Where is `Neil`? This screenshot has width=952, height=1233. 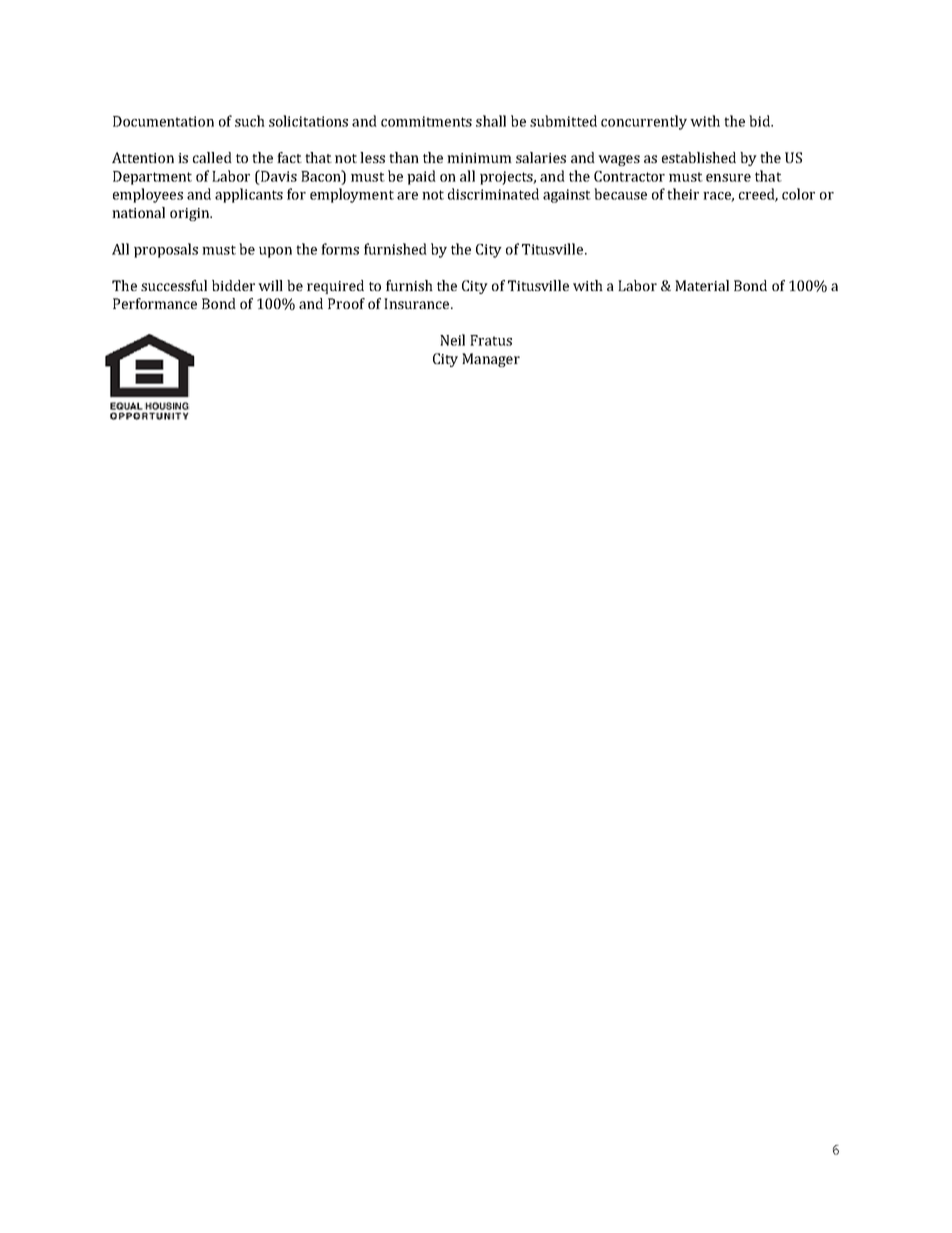
Neil is located at coordinates (452, 340).
